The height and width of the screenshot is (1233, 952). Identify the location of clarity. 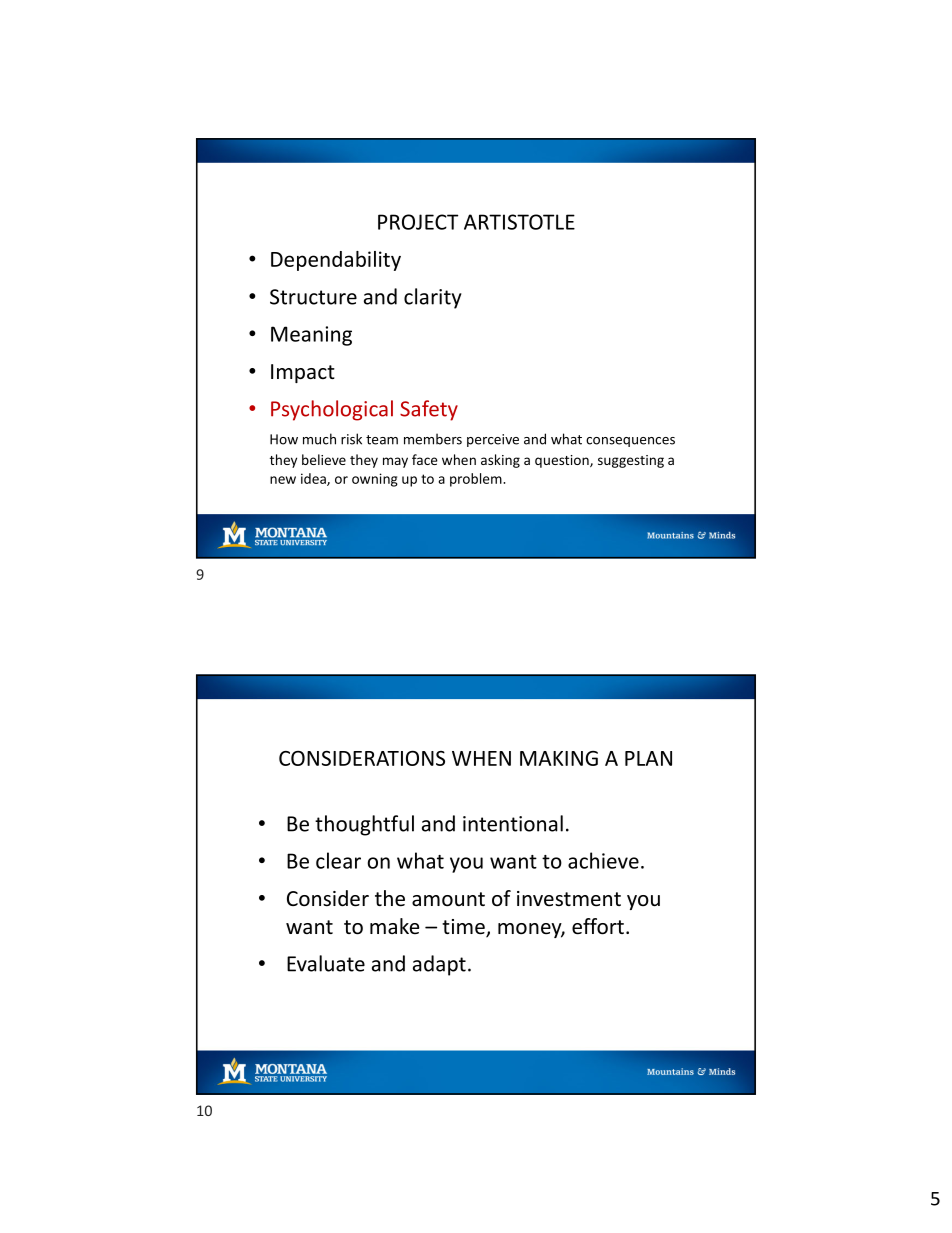
(433, 298).
